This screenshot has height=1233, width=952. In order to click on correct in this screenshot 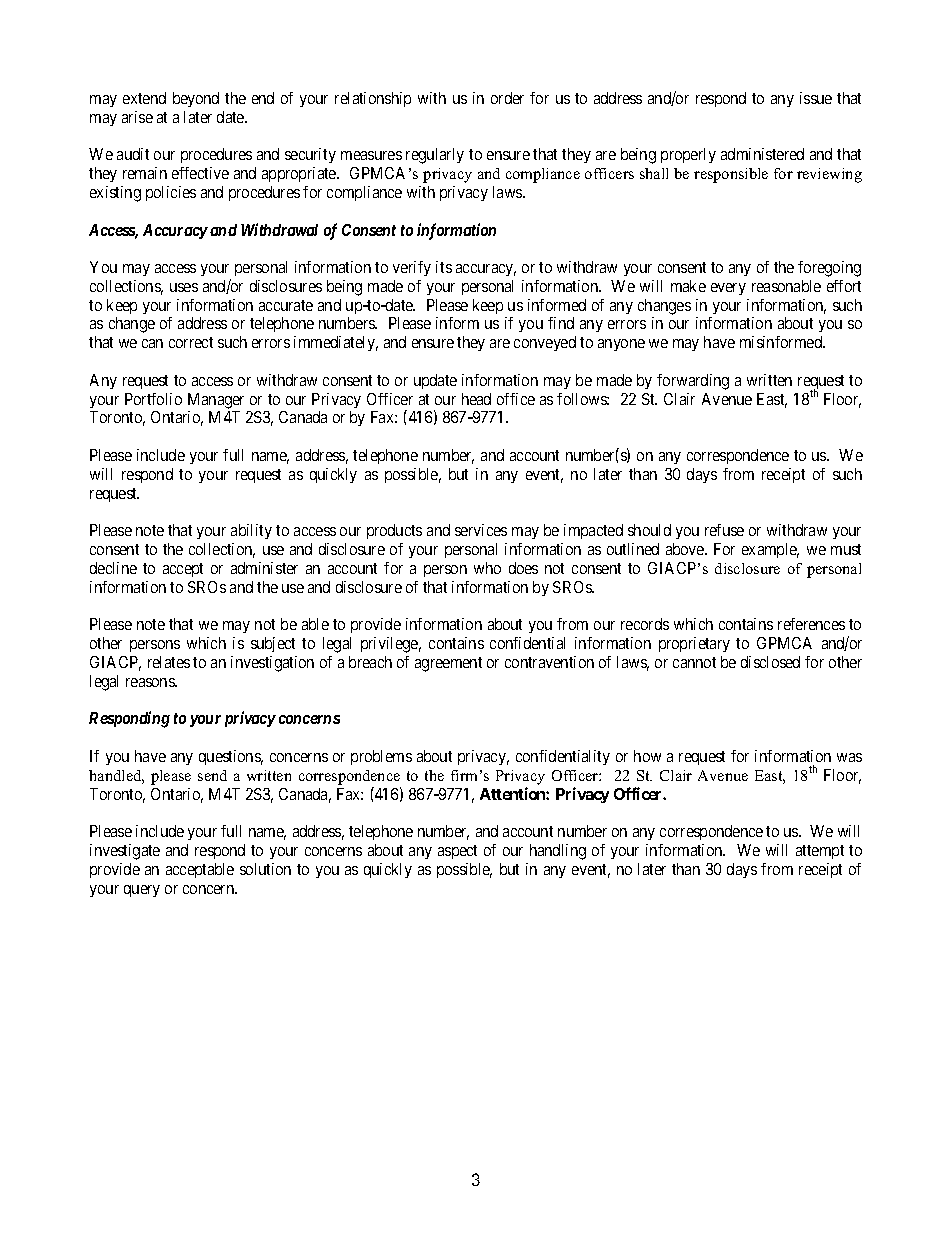, I will do `click(191, 342)`.
